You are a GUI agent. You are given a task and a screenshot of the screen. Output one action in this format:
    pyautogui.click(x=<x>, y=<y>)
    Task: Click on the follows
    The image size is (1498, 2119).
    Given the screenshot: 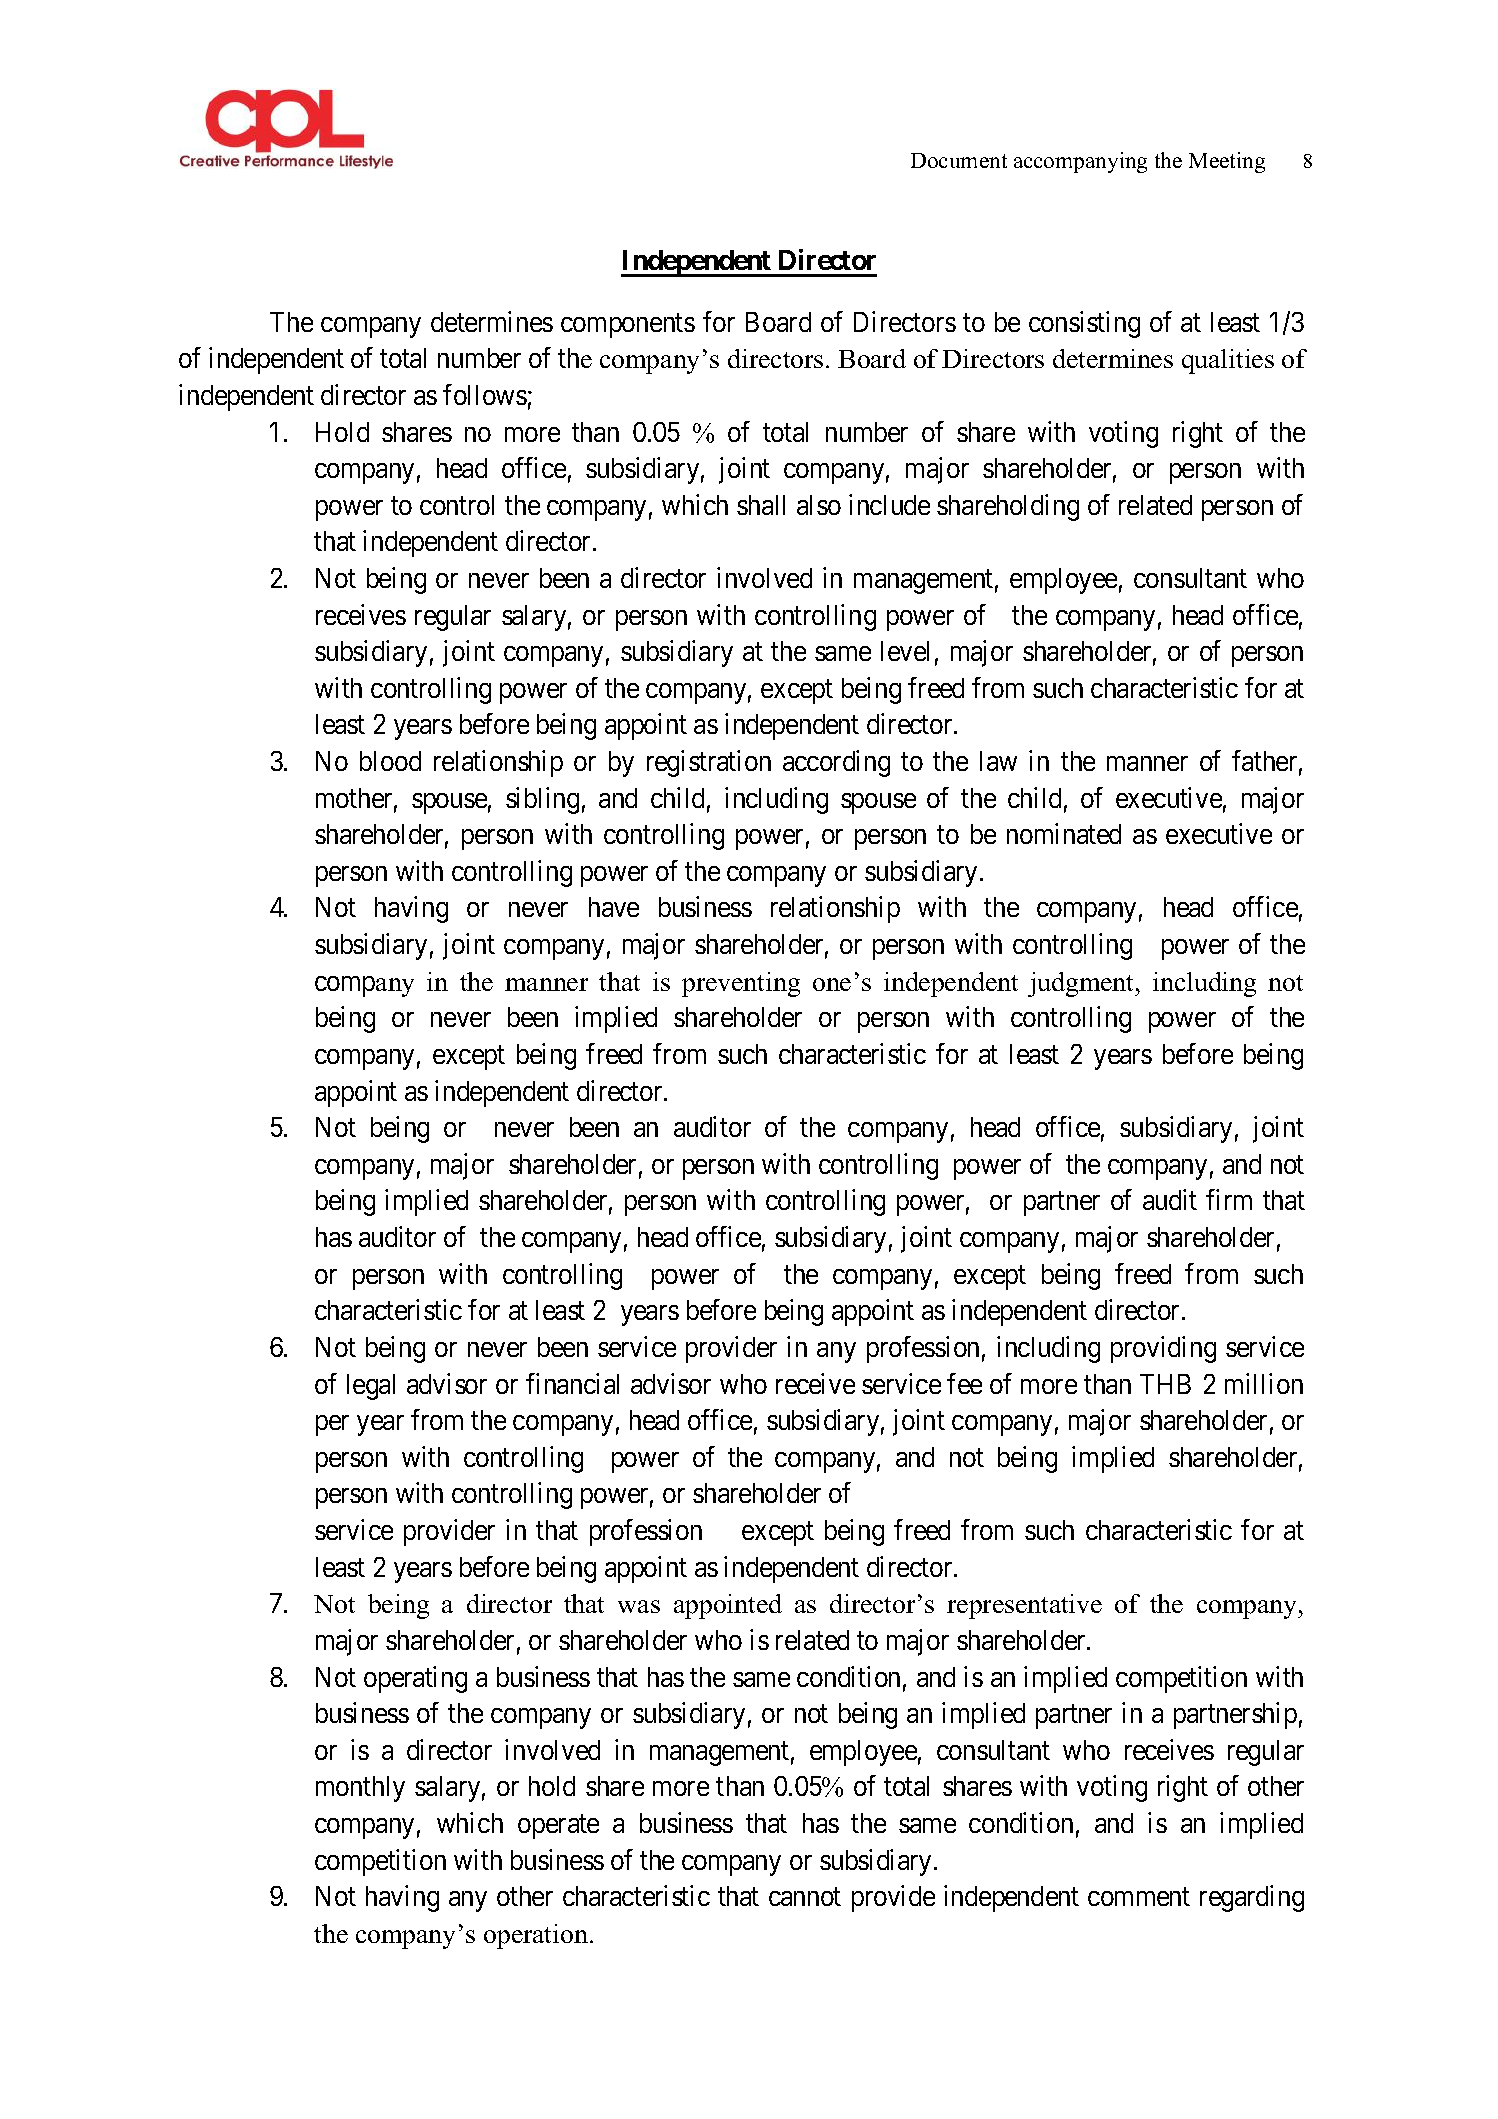 What is the action you would take?
    pyautogui.click(x=485, y=394)
